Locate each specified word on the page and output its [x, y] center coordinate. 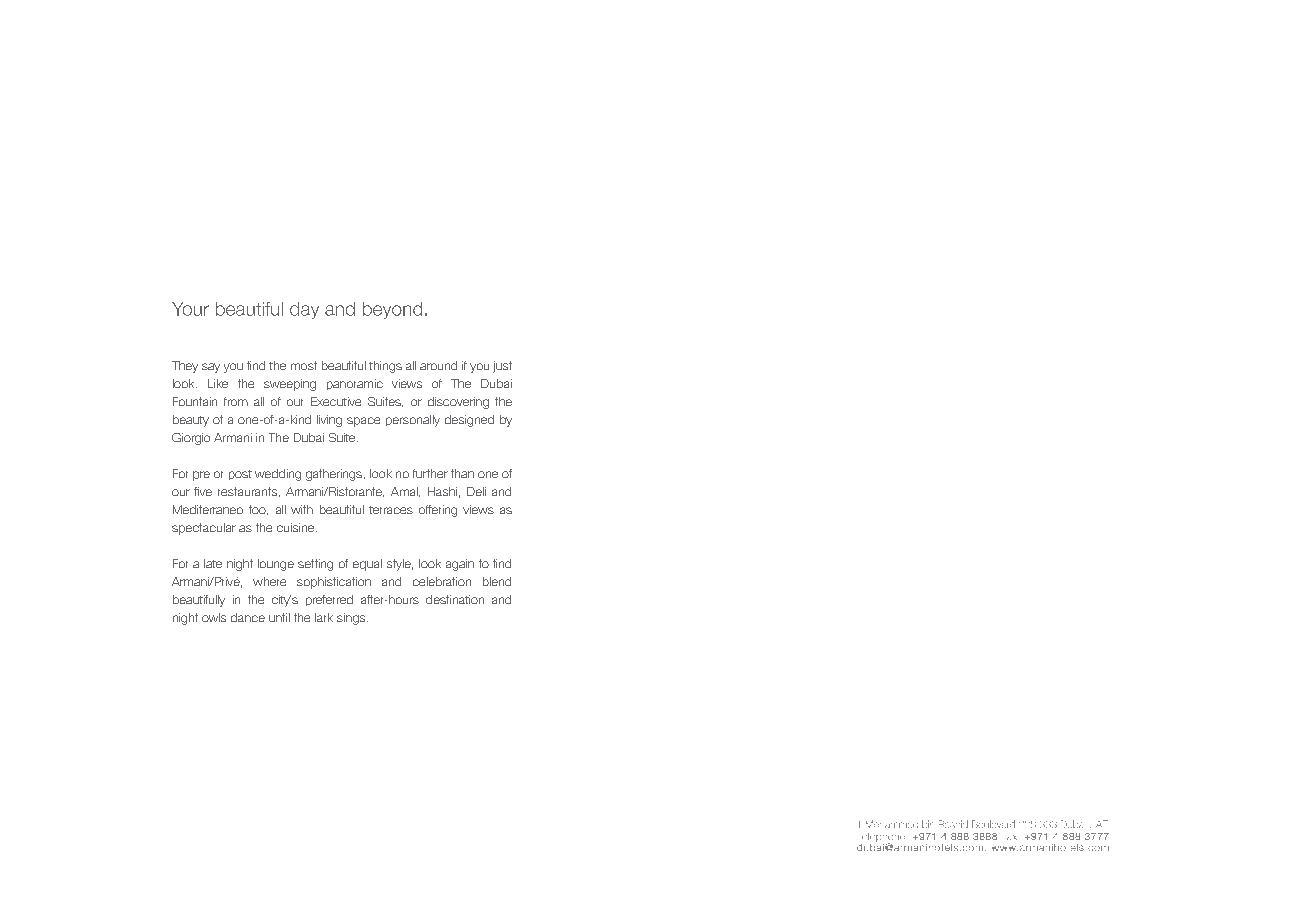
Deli [476, 491]
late [213, 563]
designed [469, 421]
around [438, 365]
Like [218, 383]
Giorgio [191, 439]
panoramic [355, 384]
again [460, 565]
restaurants [249, 492]
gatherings [334, 475]
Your [190, 309]
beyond [392, 310]
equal [367, 565]
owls [214, 617]
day [304, 310]
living [329, 421]
